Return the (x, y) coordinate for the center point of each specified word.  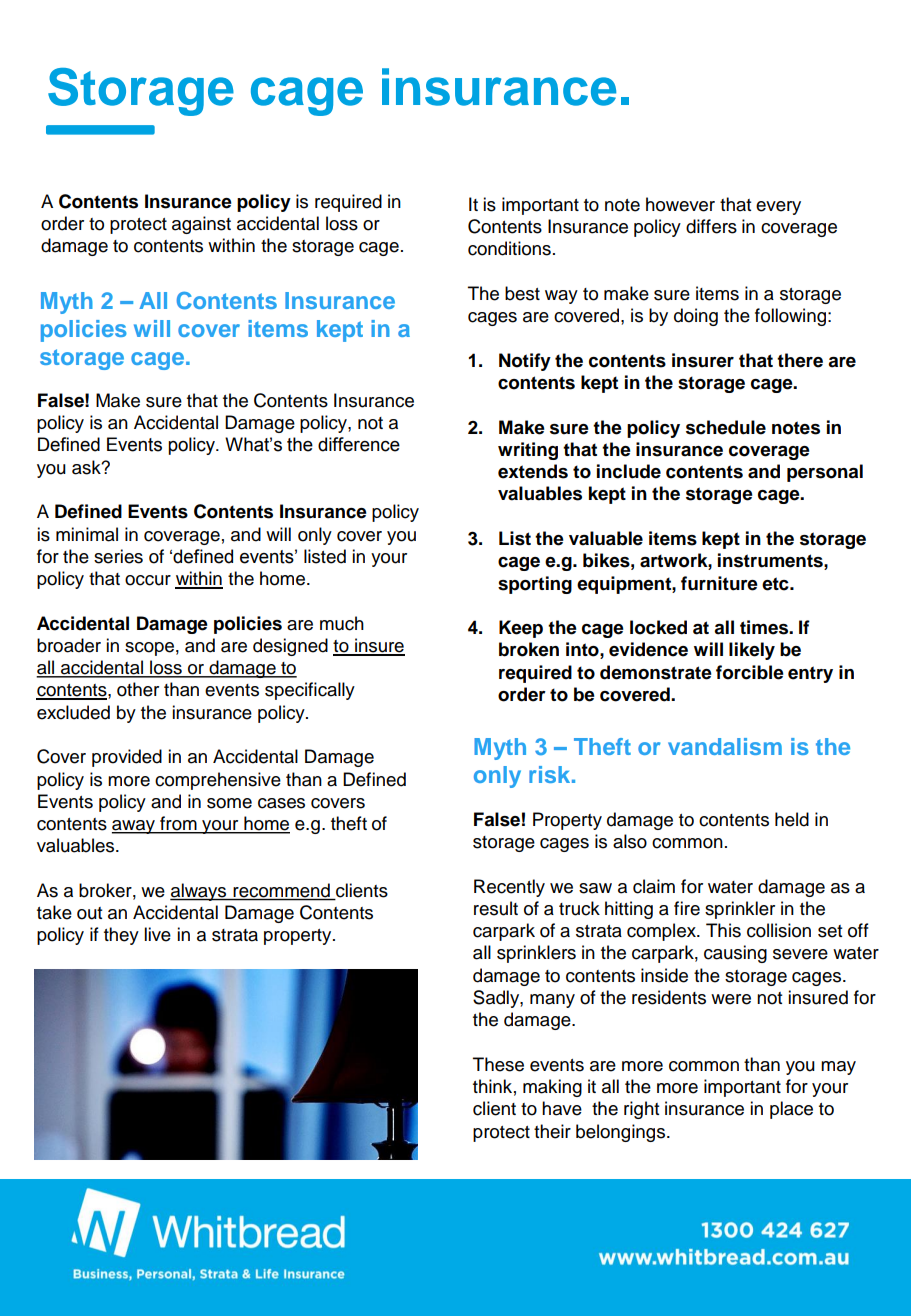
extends (533, 471)
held (792, 819)
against (201, 225)
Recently (509, 888)
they (121, 936)
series (118, 556)
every (778, 208)
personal (825, 473)
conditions (509, 248)
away (134, 827)
